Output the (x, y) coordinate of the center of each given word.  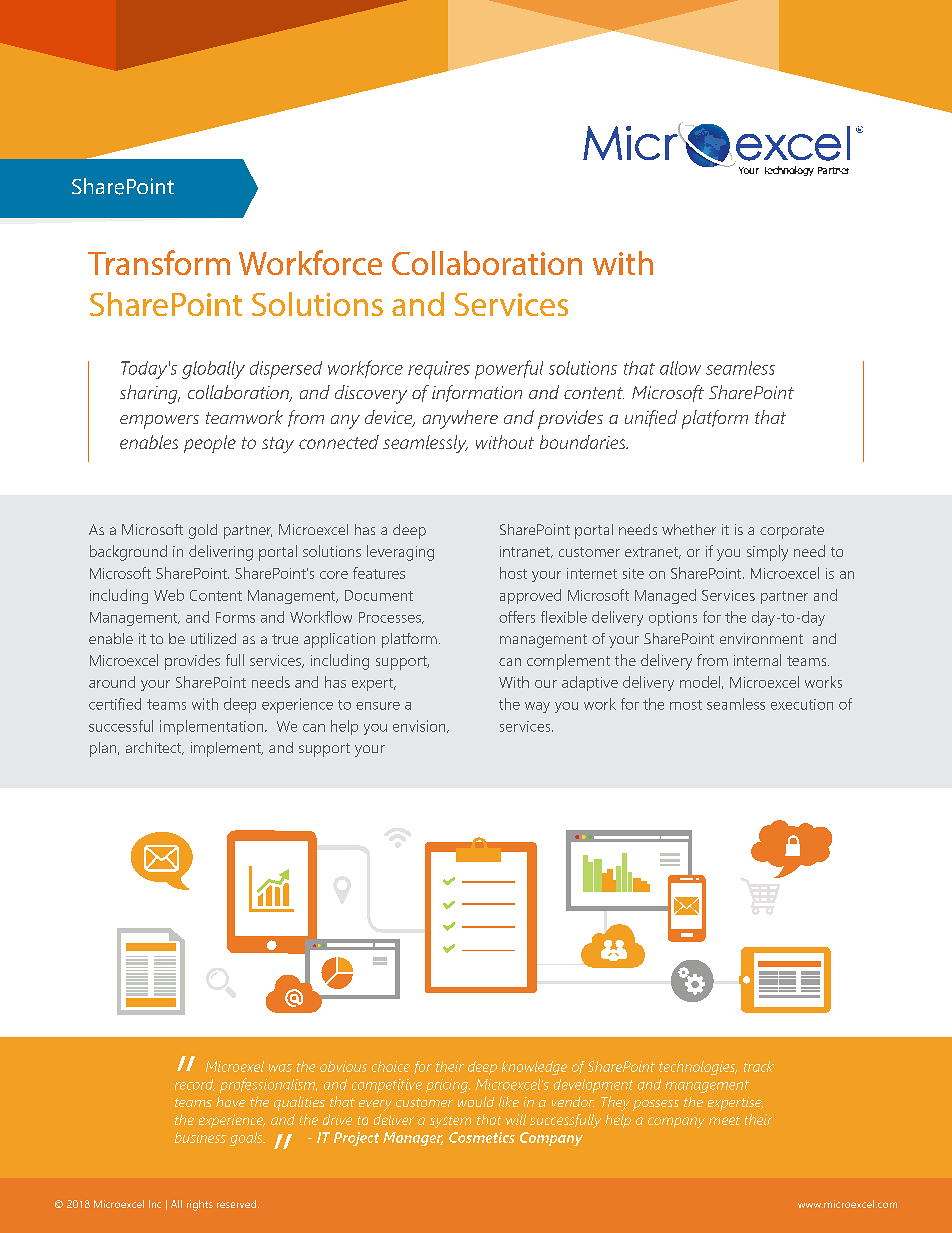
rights (200, 1205)
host (513, 573)
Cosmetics (482, 1137)
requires (439, 370)
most (686, 705)
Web (169, 595)
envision (420, 726)
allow (680, 368)
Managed (665, 596)
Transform (159, 262)
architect (155, 748)
